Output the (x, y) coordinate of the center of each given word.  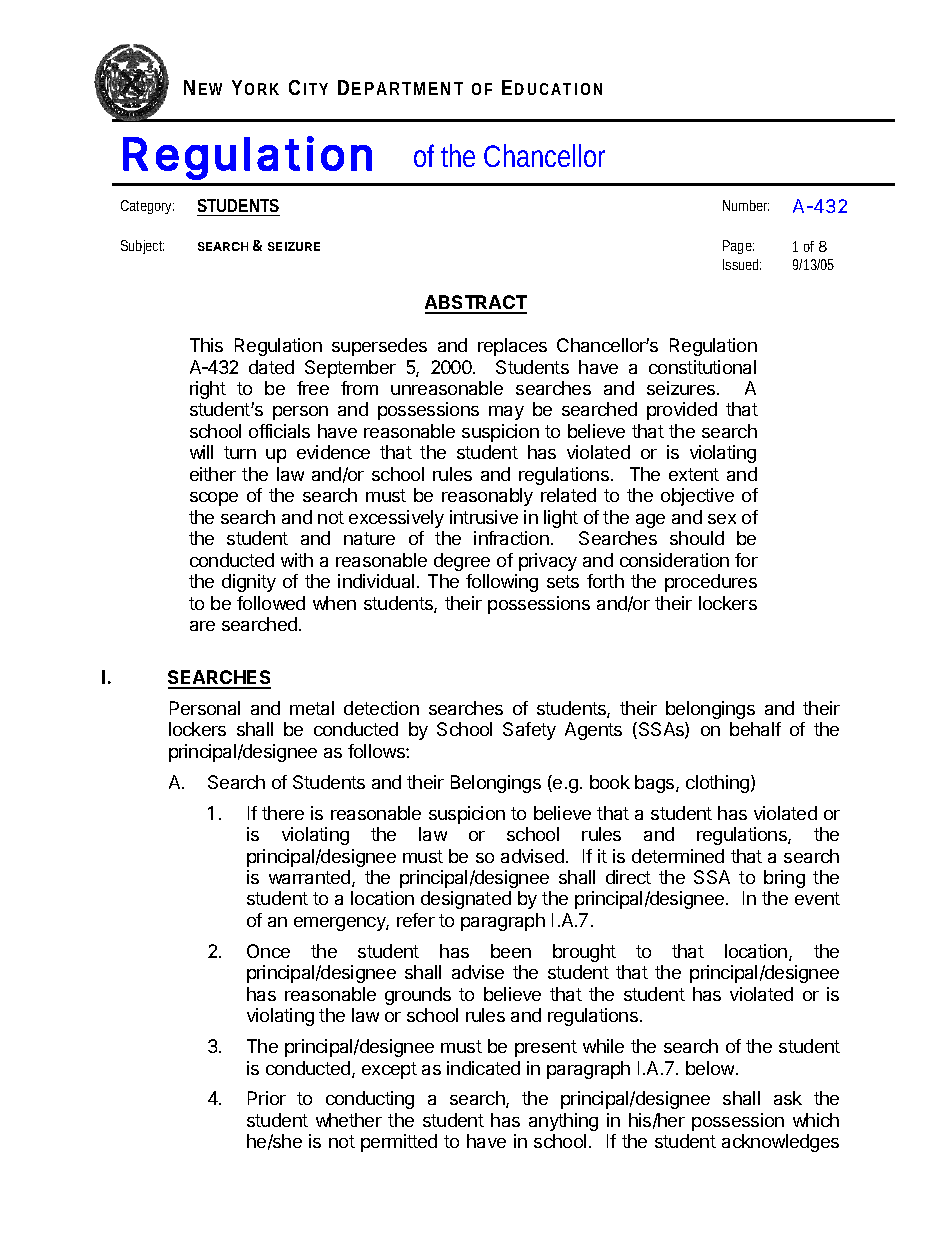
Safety (529, 731)
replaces (512, 347)
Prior (267, 1098)
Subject (142, 247)
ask (788, 1098)
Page (738, 247)
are (202, 626)
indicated (483, 1068)
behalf (755, 729)
